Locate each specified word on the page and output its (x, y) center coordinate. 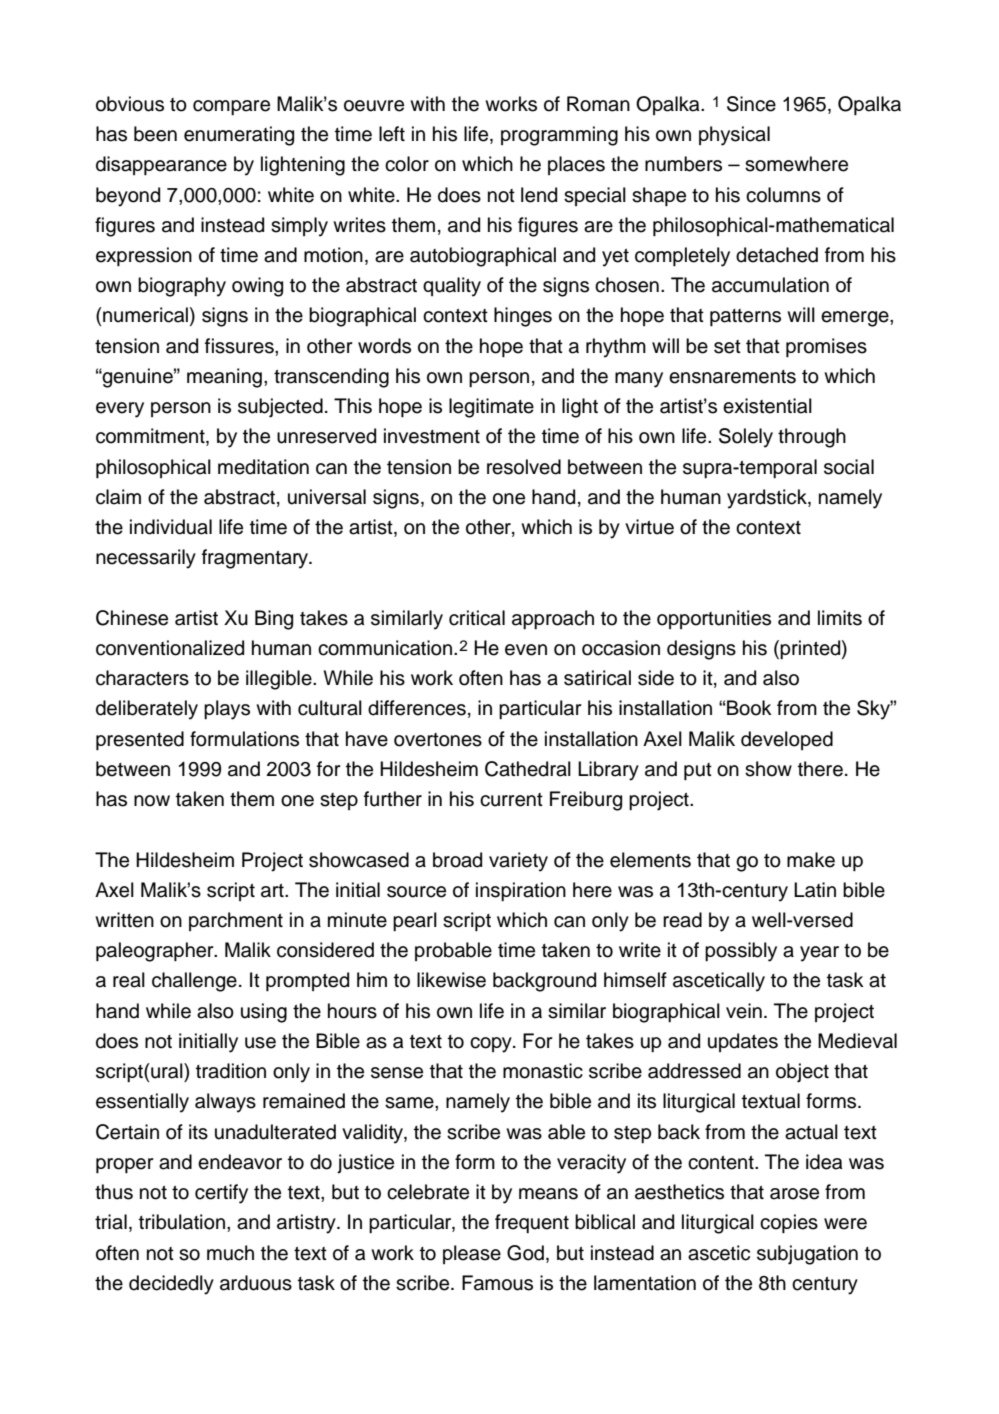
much (230, 1253)
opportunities (714, 619)
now (152, 801)
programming (559, 136)
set (727, 347)
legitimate (491, 408)
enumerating (239, 136)
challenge (194, 982)
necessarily (146, 559)
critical (477, 618)
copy (492, 1045)
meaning (224, 378)
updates (743, 1042)
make (811, 860)
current (511, 800)
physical (734, 136)
